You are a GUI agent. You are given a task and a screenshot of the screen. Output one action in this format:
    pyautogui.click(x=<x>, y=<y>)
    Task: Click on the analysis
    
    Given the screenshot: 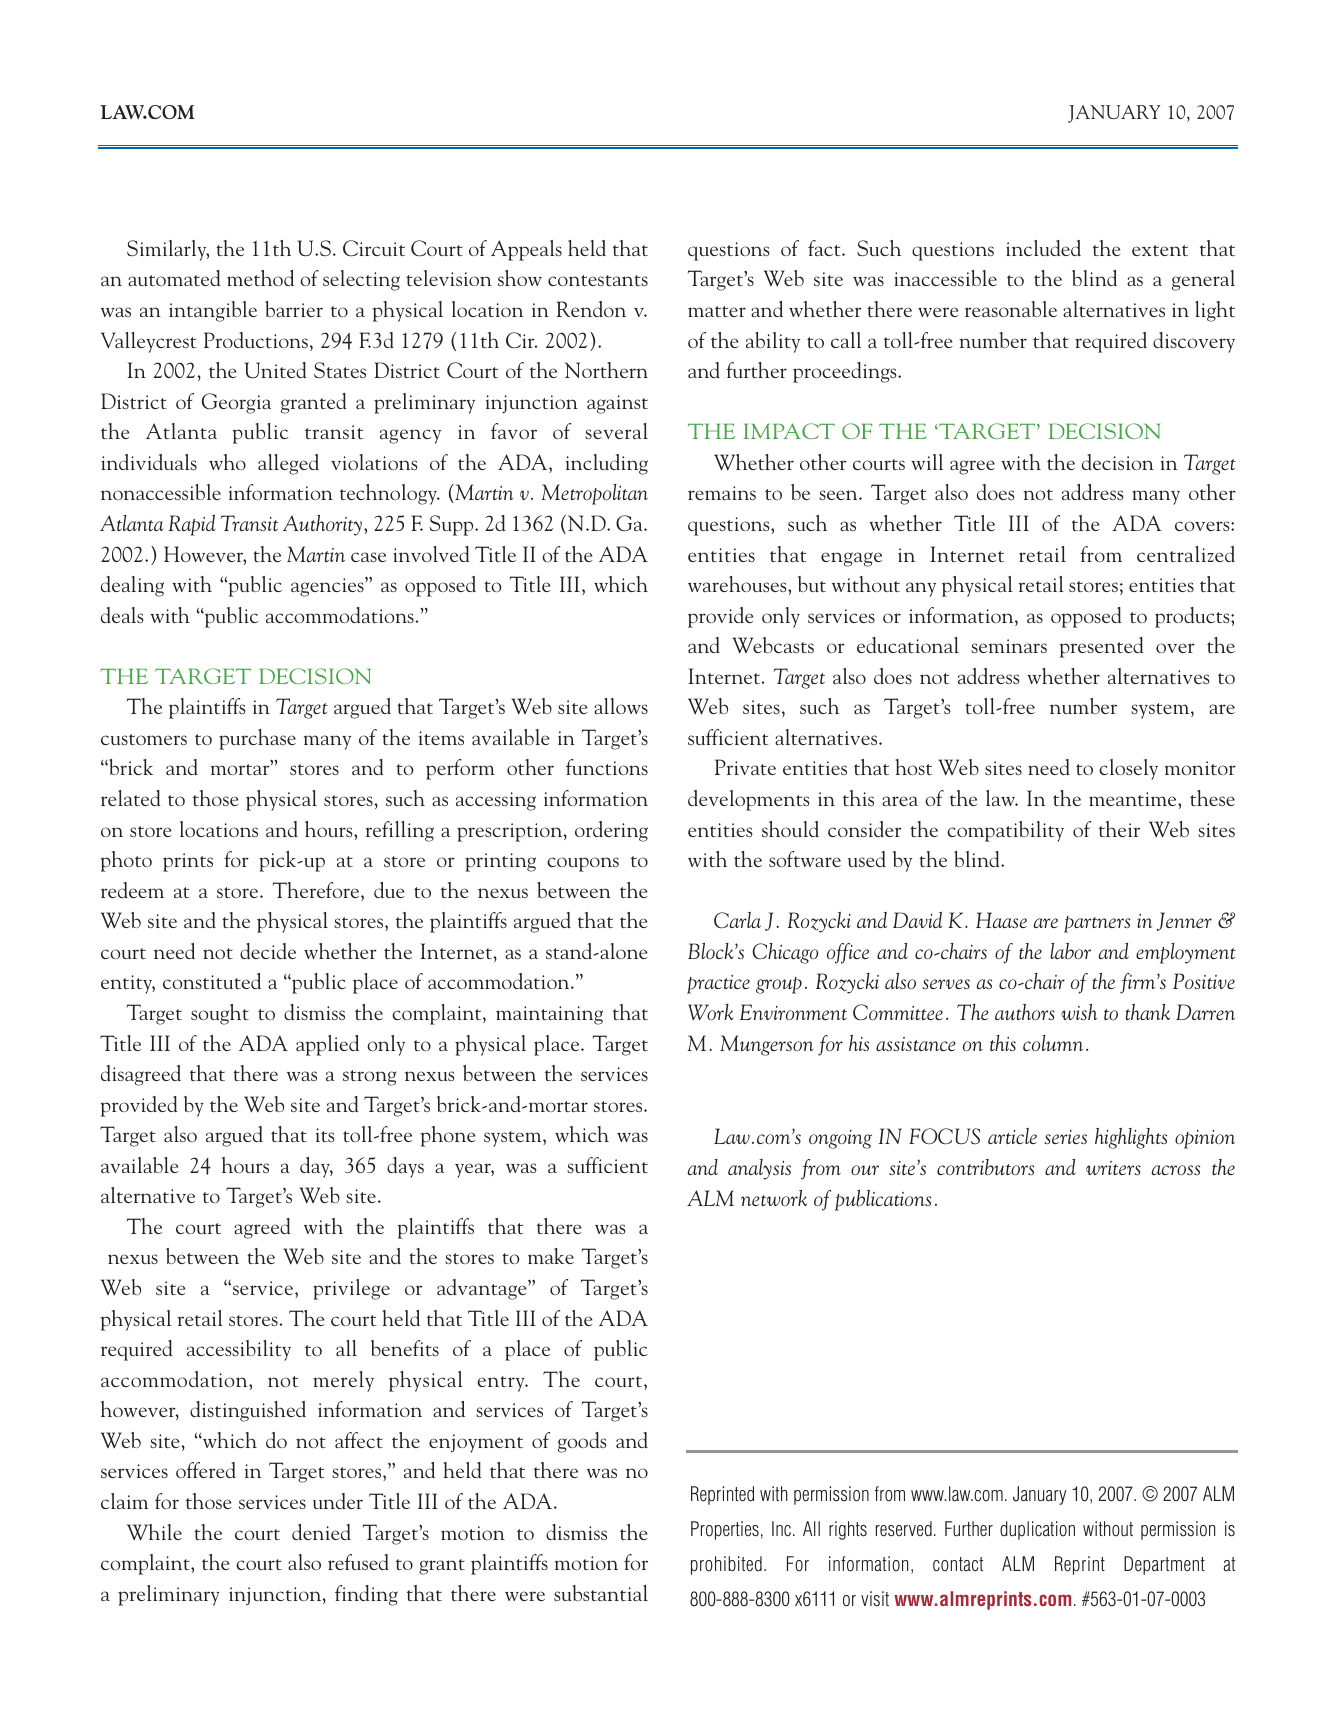 What is the action you would take?
    pyautogui.click(x=759, y=1169)
